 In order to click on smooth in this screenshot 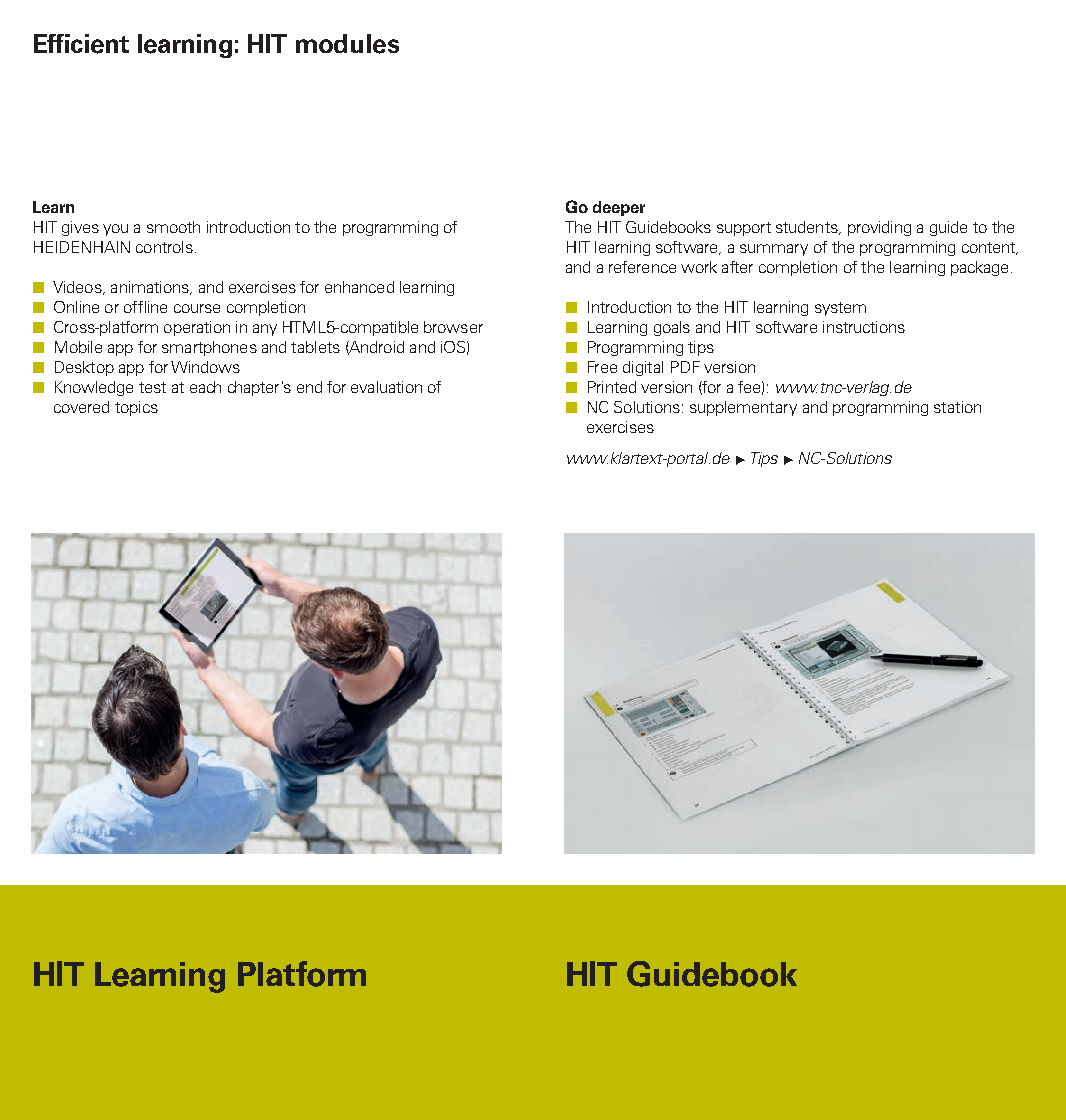, I will do `click(173, 227)`.
